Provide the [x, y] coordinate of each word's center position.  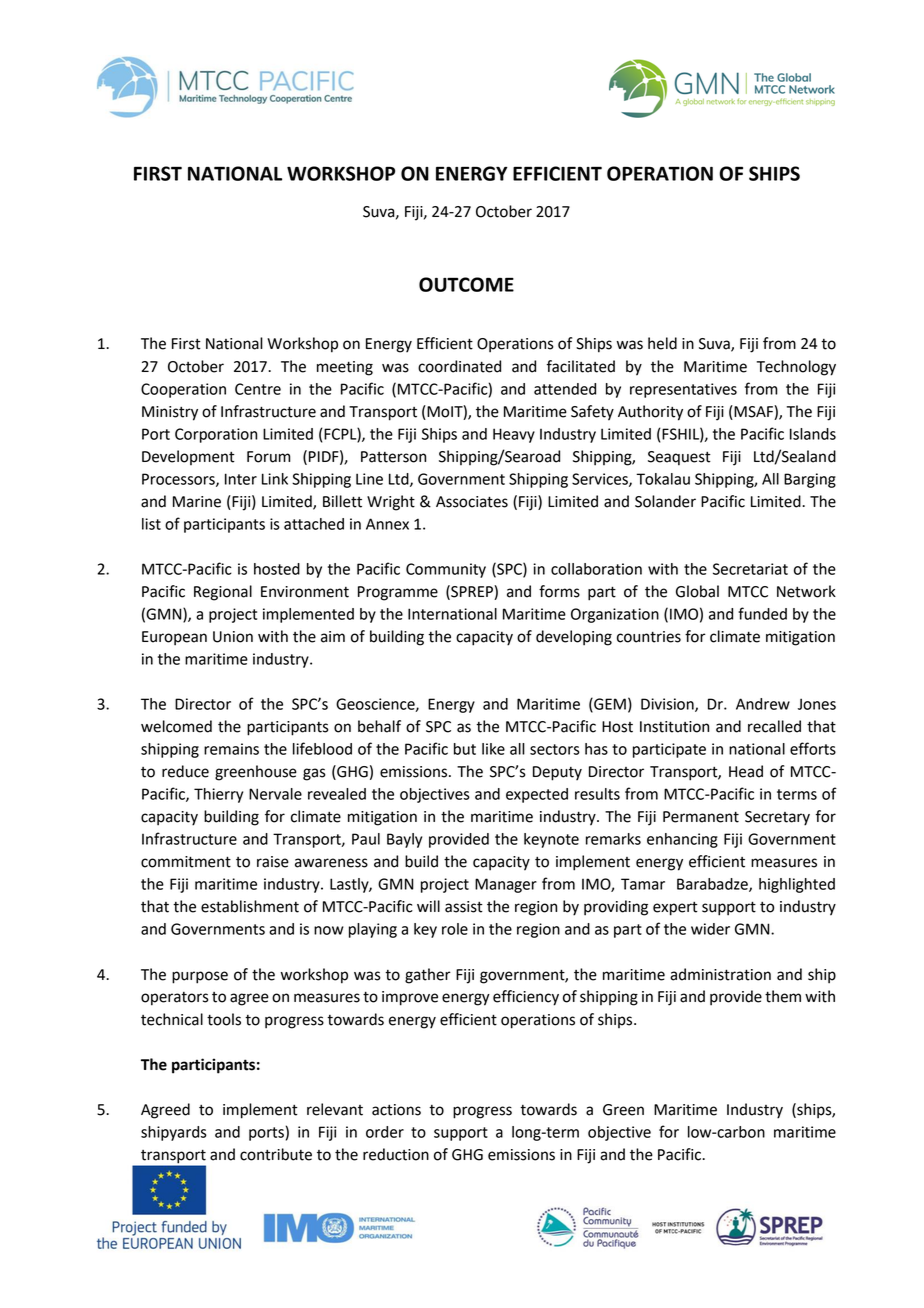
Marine [197, 502]
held [662, 343]
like [493, 749]
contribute [276, 1154]
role [455, 929]
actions [396, 1110]
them [783, 996]
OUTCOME [466, 284]
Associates [472, 502]
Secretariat [750, 569]
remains [231, 749]
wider [710, 929]
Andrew [763, 704]
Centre [258, 389]
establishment [250, 906]
